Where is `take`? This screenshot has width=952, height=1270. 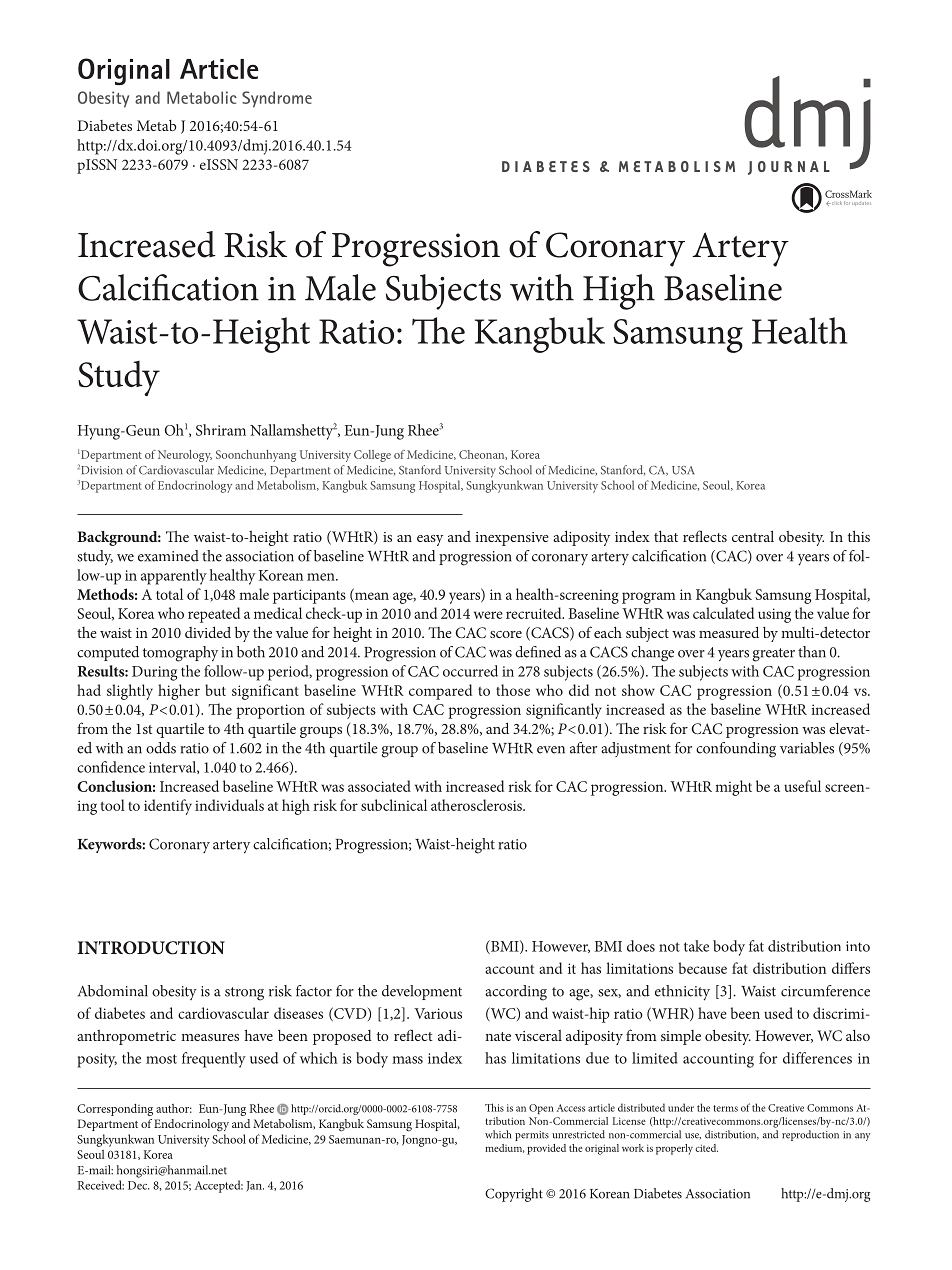 take is located at coordinates (696, 946).
